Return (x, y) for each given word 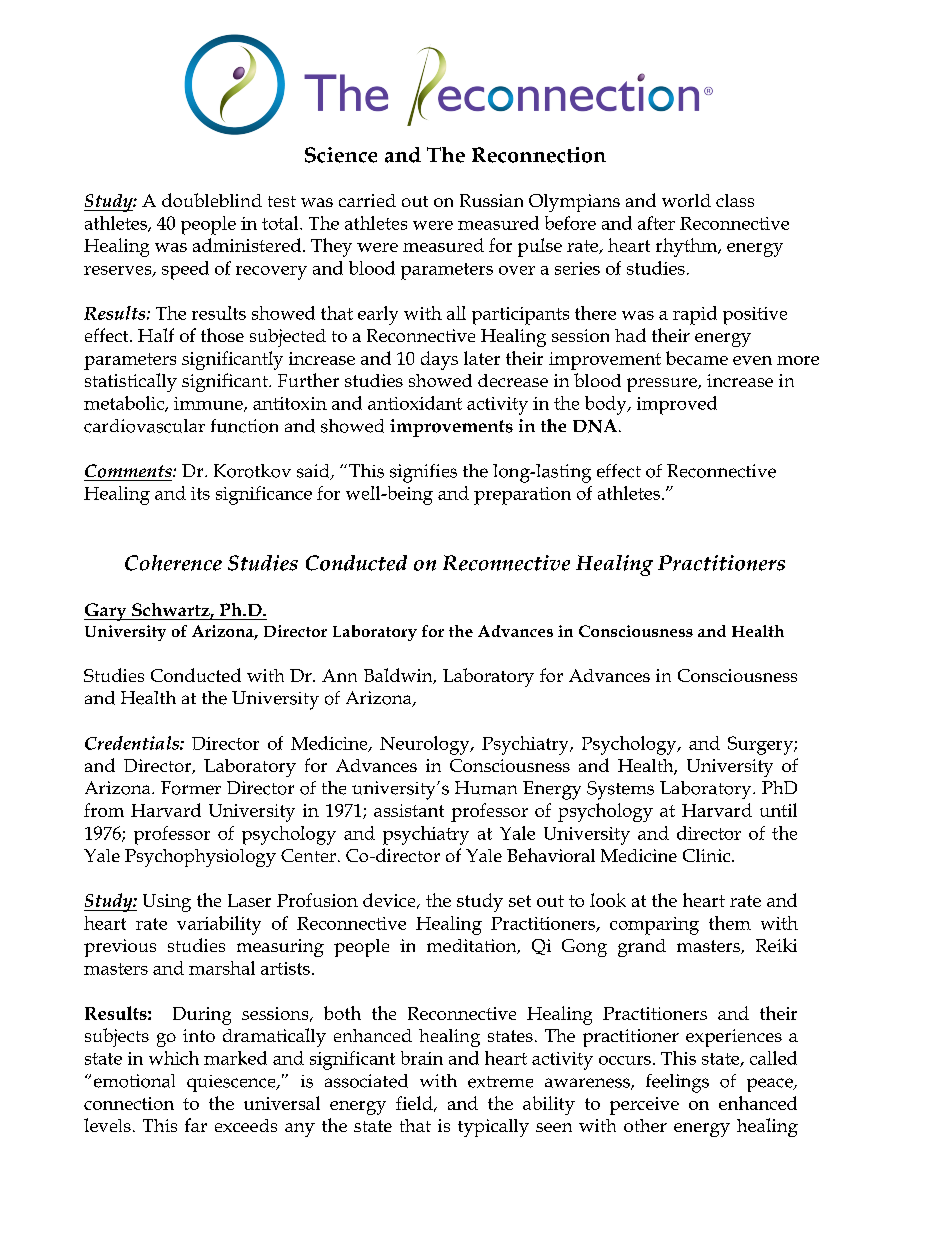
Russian (491, 200)
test (282, 201)
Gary (106, 612)
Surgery (761, 745)
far (196, 1125)
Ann (339, 675)
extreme (500, 1082)
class (735, 200)
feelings (677, 1083)
